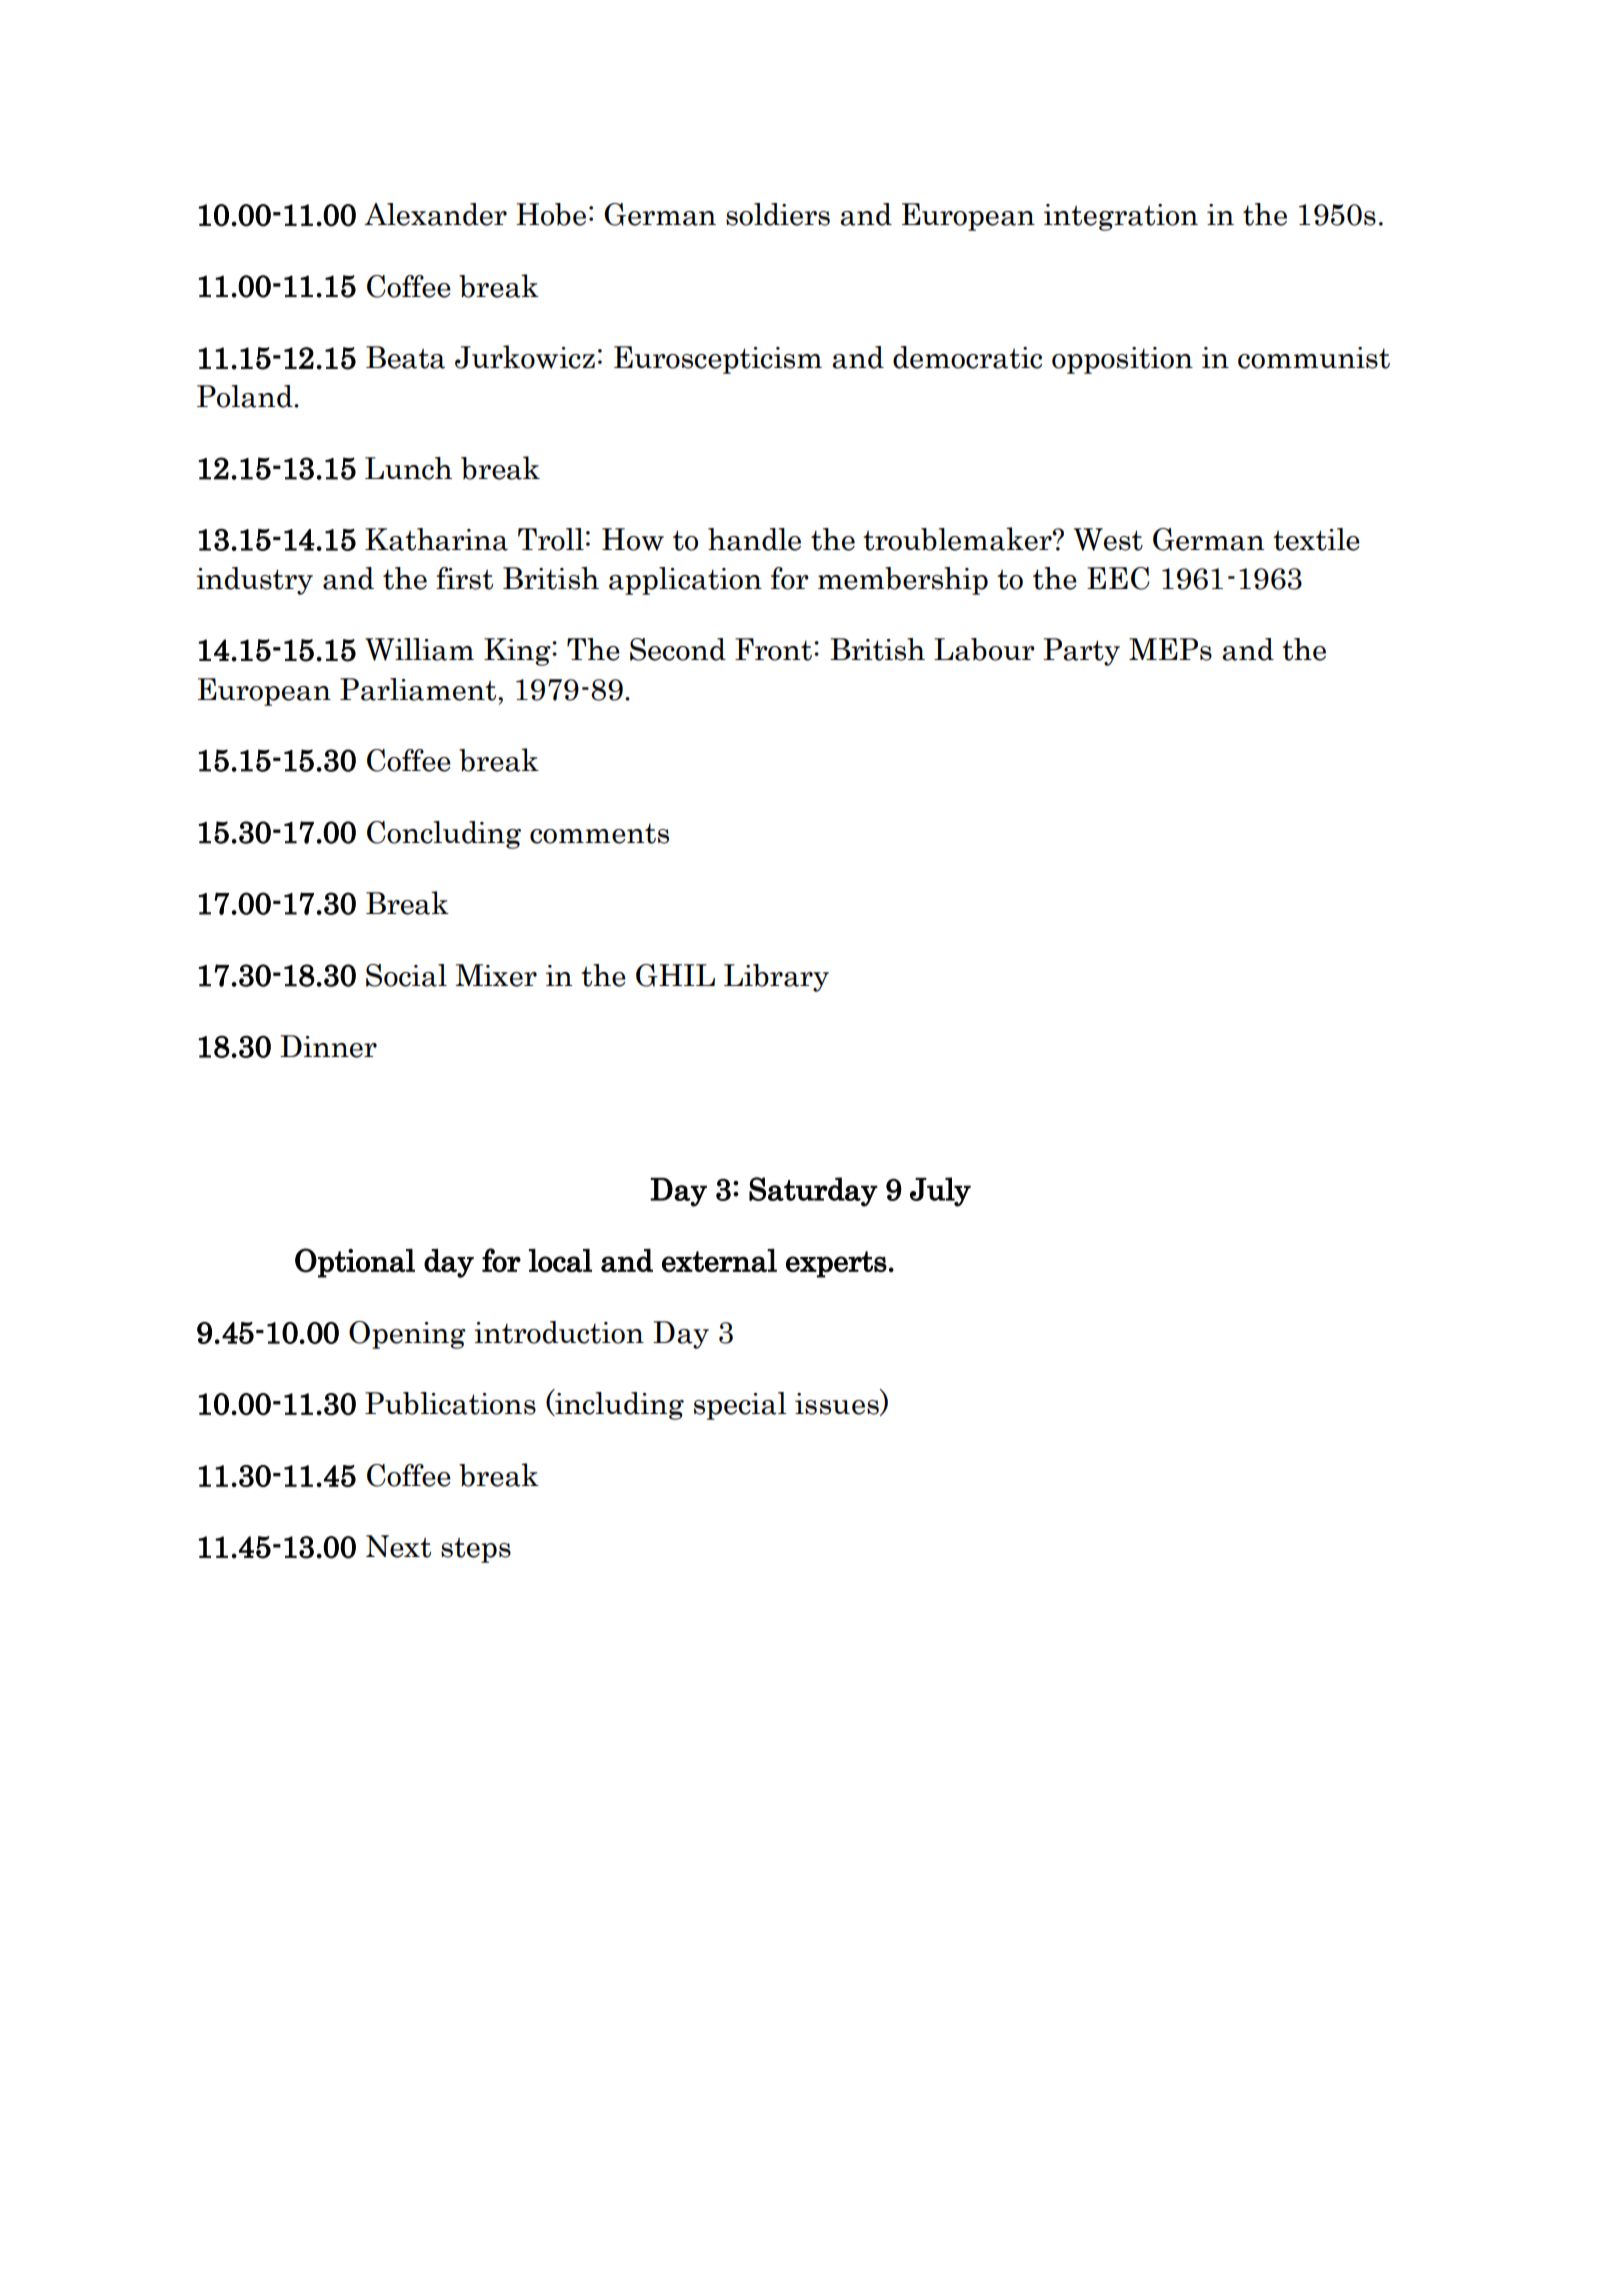  Describe the element at coordinates (1121, 217) in the document. I see `integration` at that location.
